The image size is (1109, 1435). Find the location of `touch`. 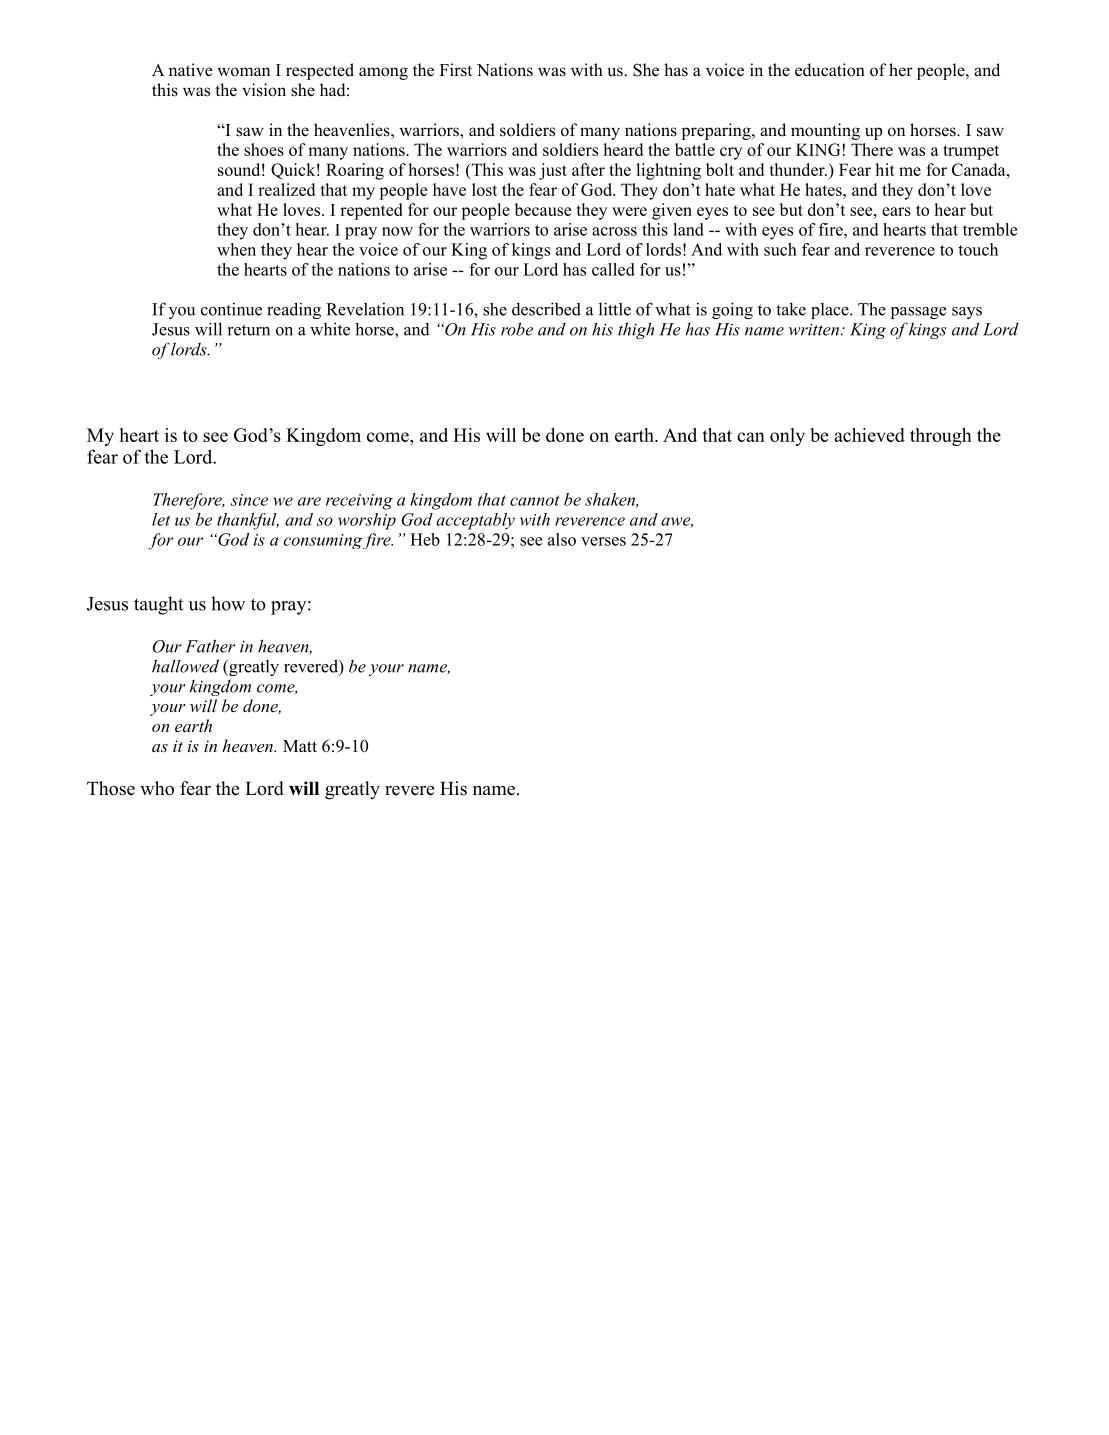

touch is located at coordinates (978, 249).
